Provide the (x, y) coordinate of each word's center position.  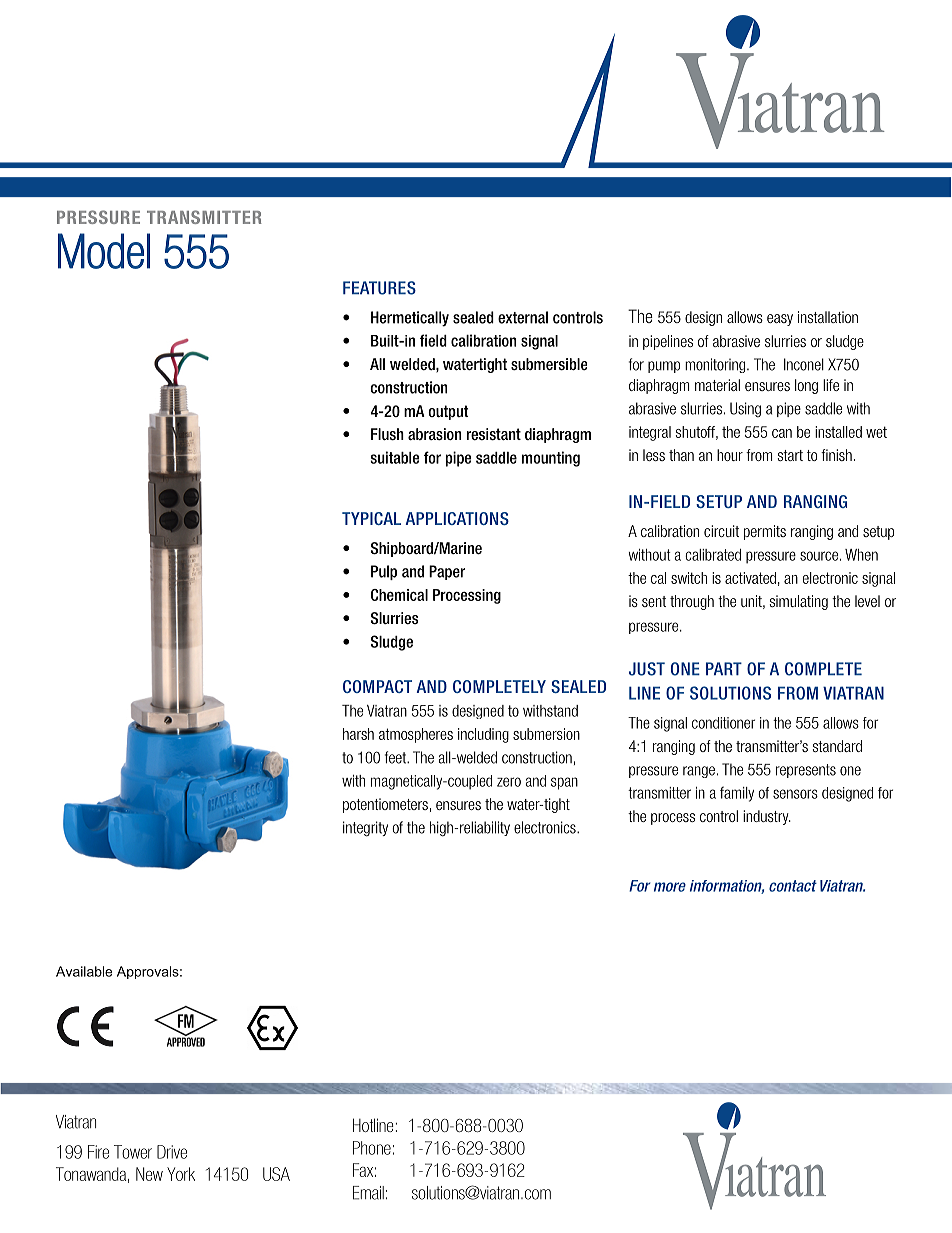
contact (793, 886)
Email (368, 1193)
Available (84, 971)
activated (750, 578)
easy (780, 320)
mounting (551, 459)
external (523, 317)
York (181, 1174)
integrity (365, 829)
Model (104, 251)
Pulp (384, 572)
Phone (372, 1148)
